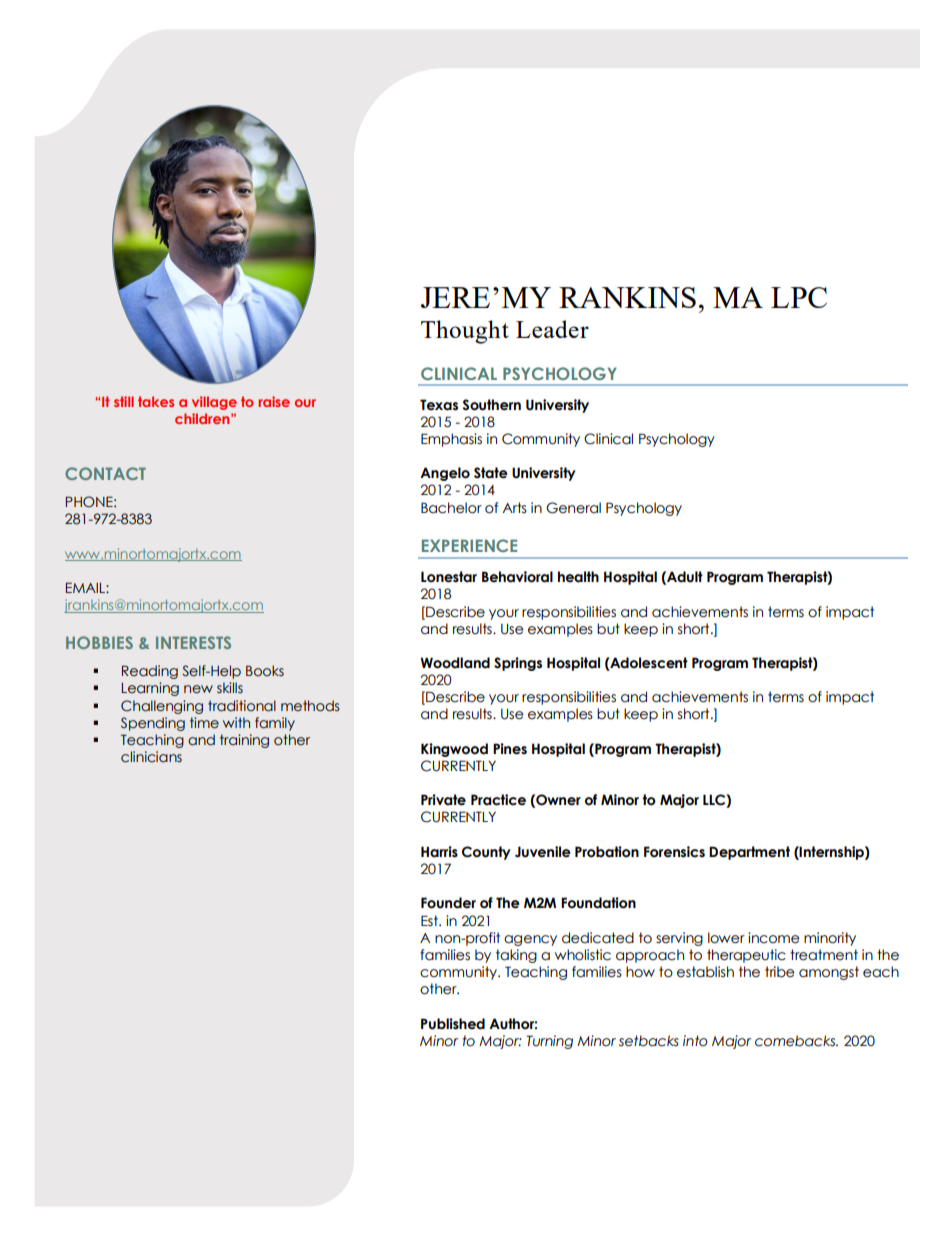 This page has width=952, height=1233. Describe the element at coordinates (578, 577) in the page. I see `health` at that location.
